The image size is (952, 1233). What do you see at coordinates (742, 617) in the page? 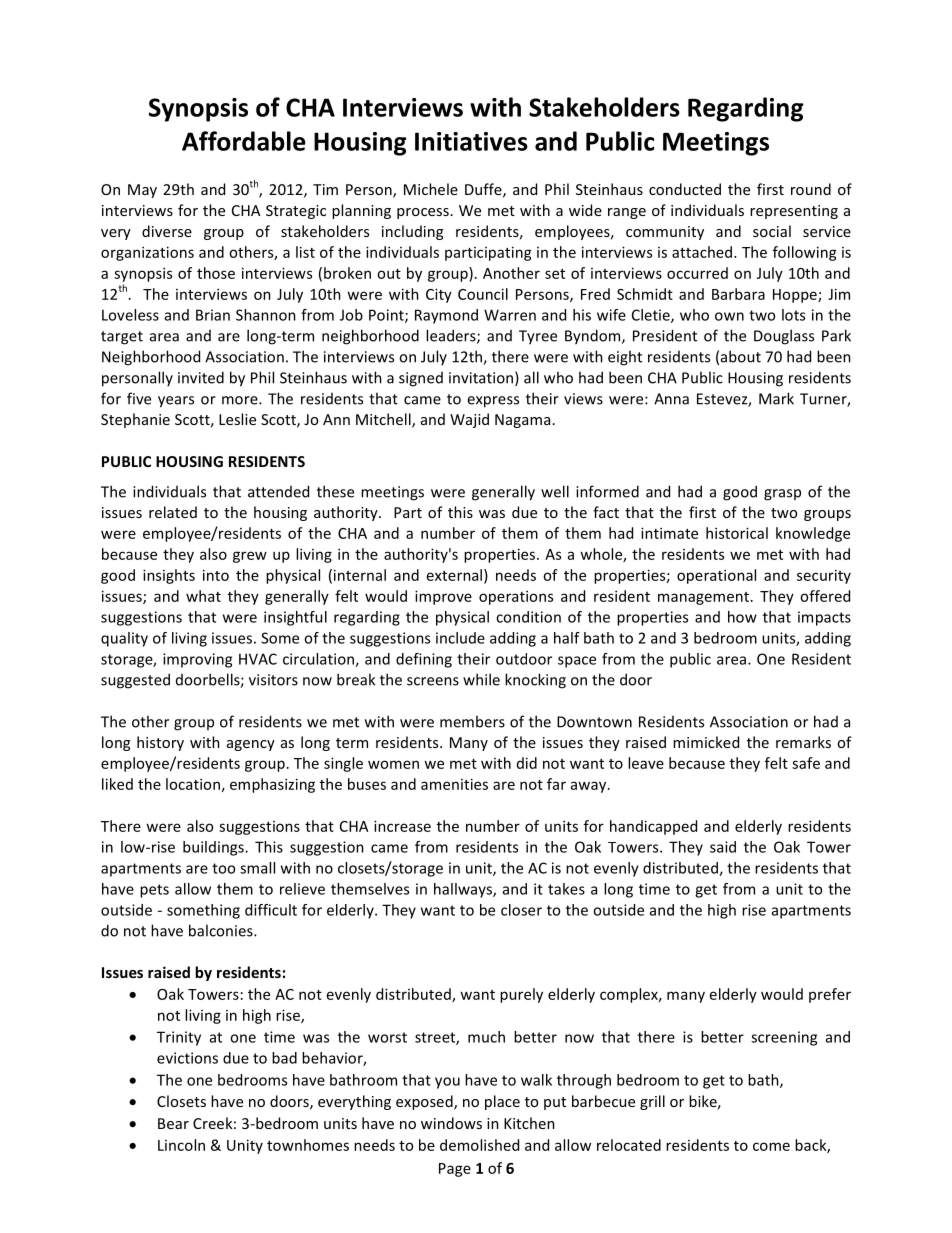
I see `how` at bounding box center [742, 617].
